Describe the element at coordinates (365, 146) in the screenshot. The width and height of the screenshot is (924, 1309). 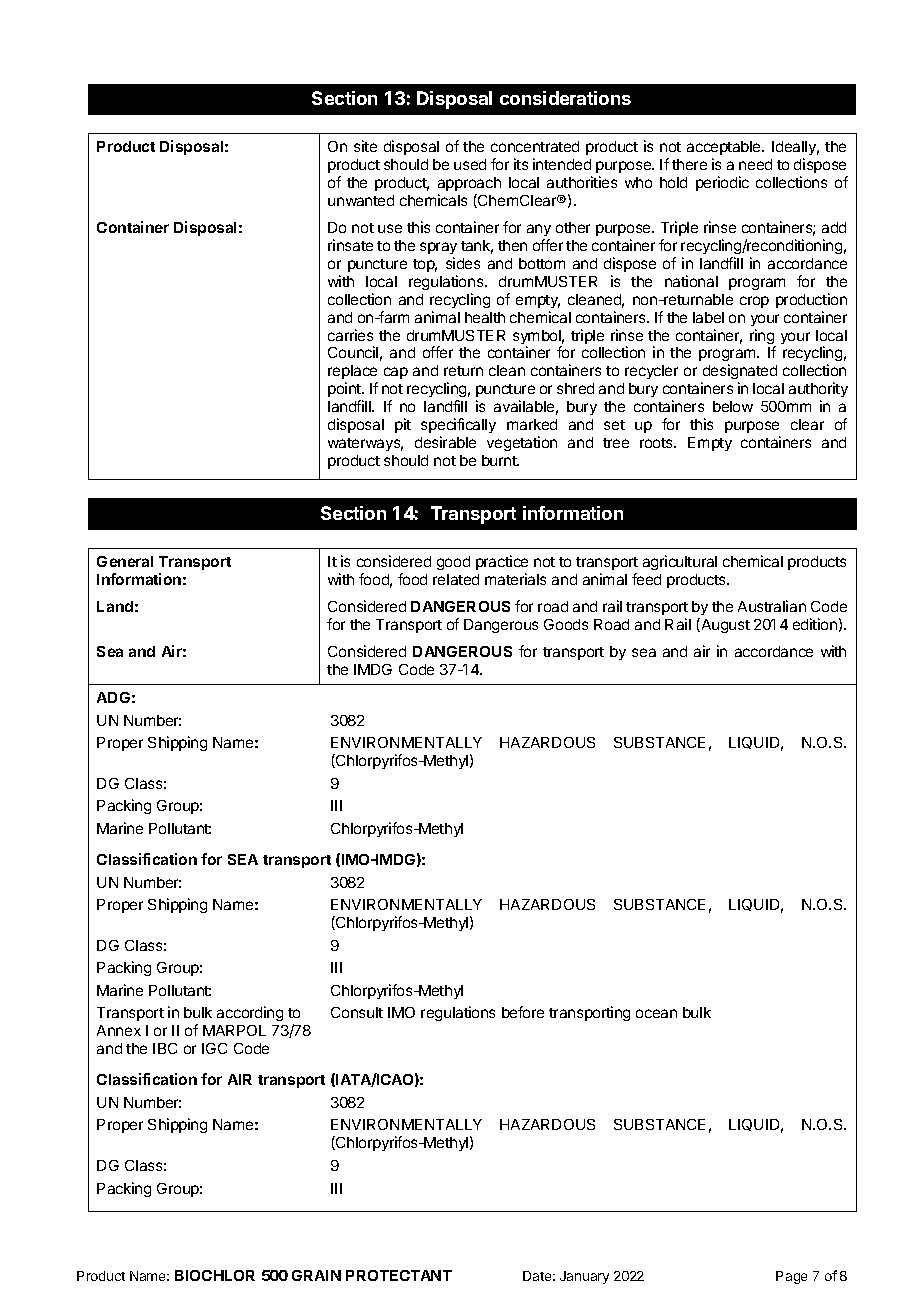
I see `site` at that location.
